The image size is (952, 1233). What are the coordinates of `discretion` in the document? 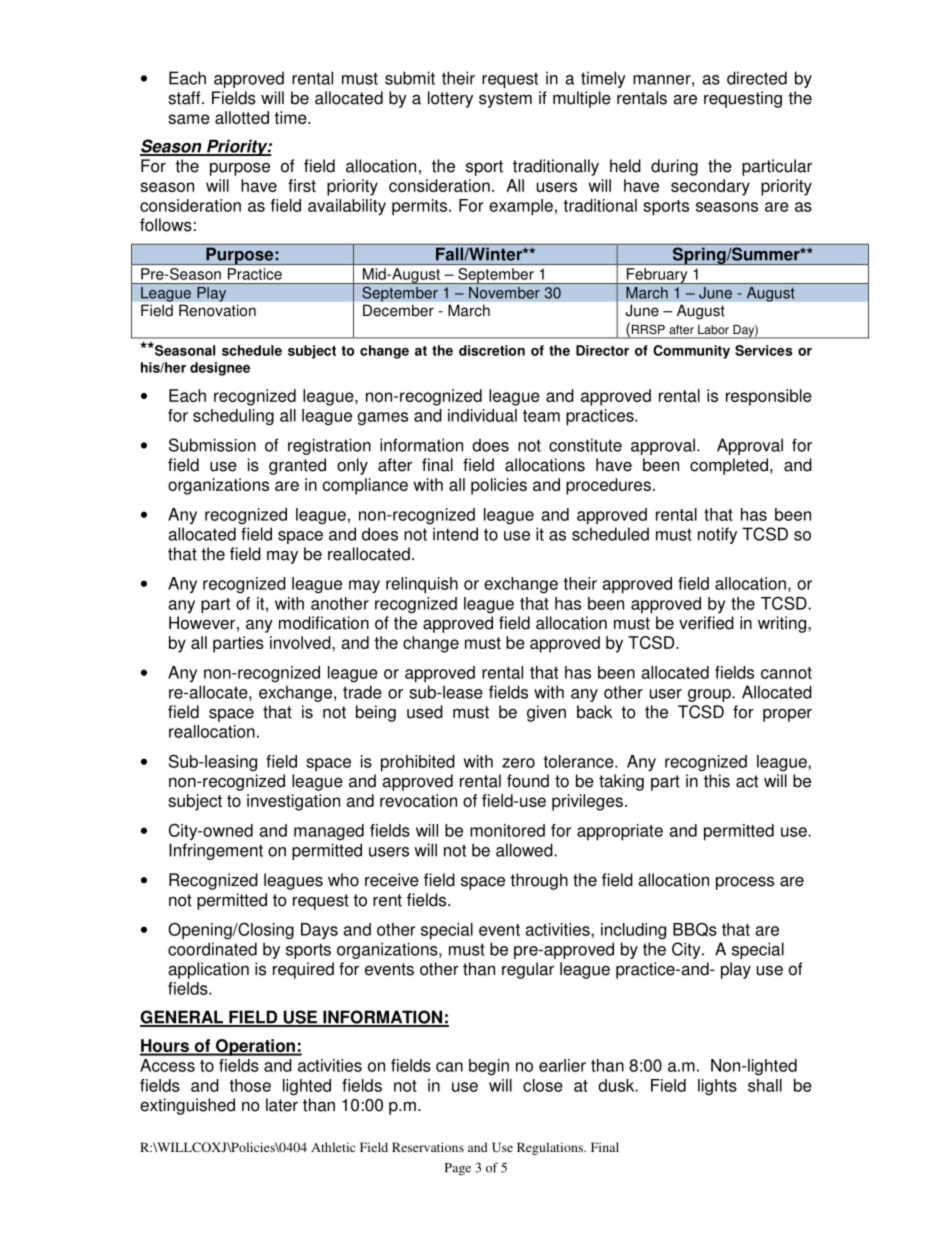 It's located at (492, 350).
